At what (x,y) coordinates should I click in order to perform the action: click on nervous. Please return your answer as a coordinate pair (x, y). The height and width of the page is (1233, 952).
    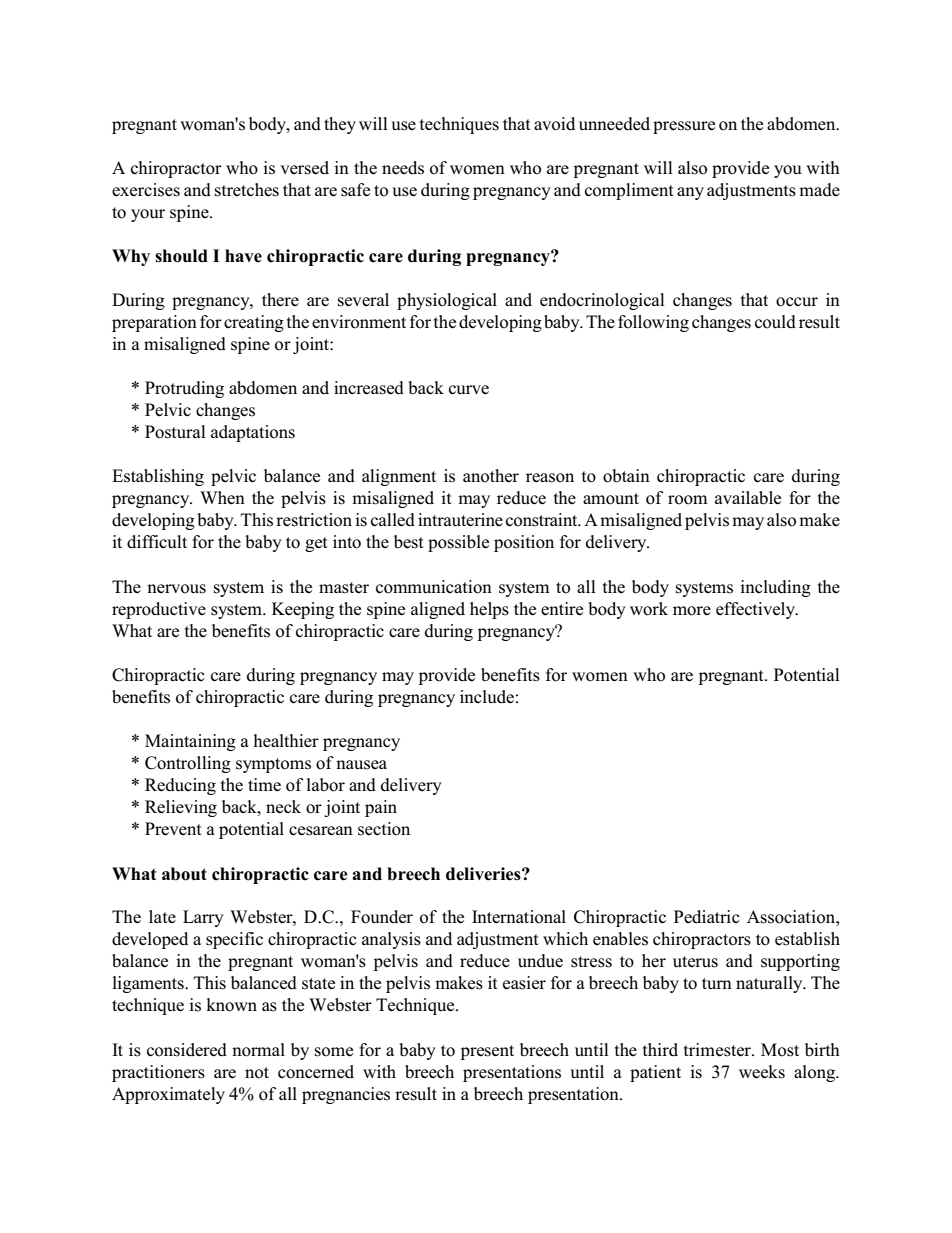
    Looking at the image, I should click on (176, 589).
